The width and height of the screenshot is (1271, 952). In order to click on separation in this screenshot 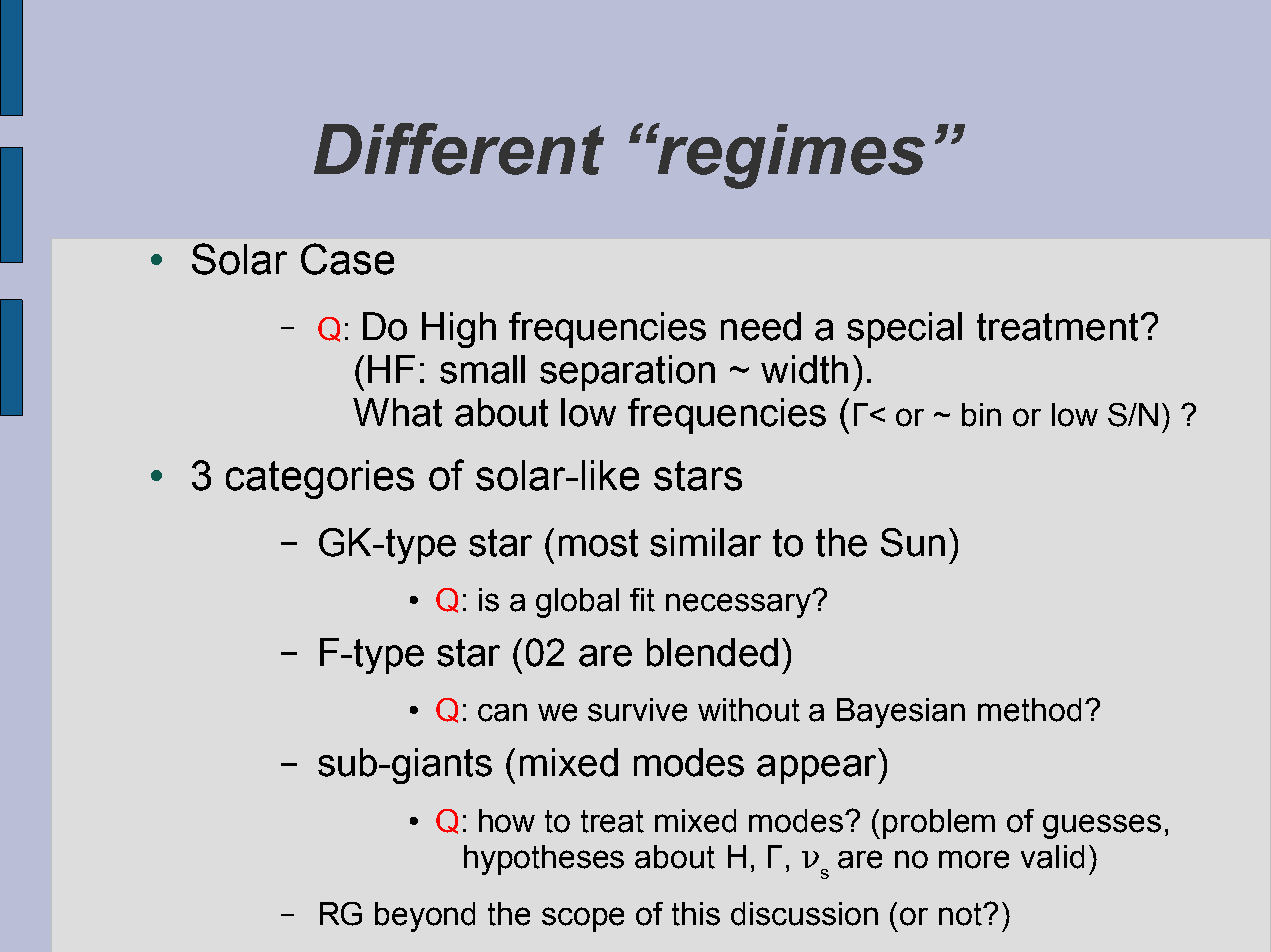, I will do `click(627, 373)`.
